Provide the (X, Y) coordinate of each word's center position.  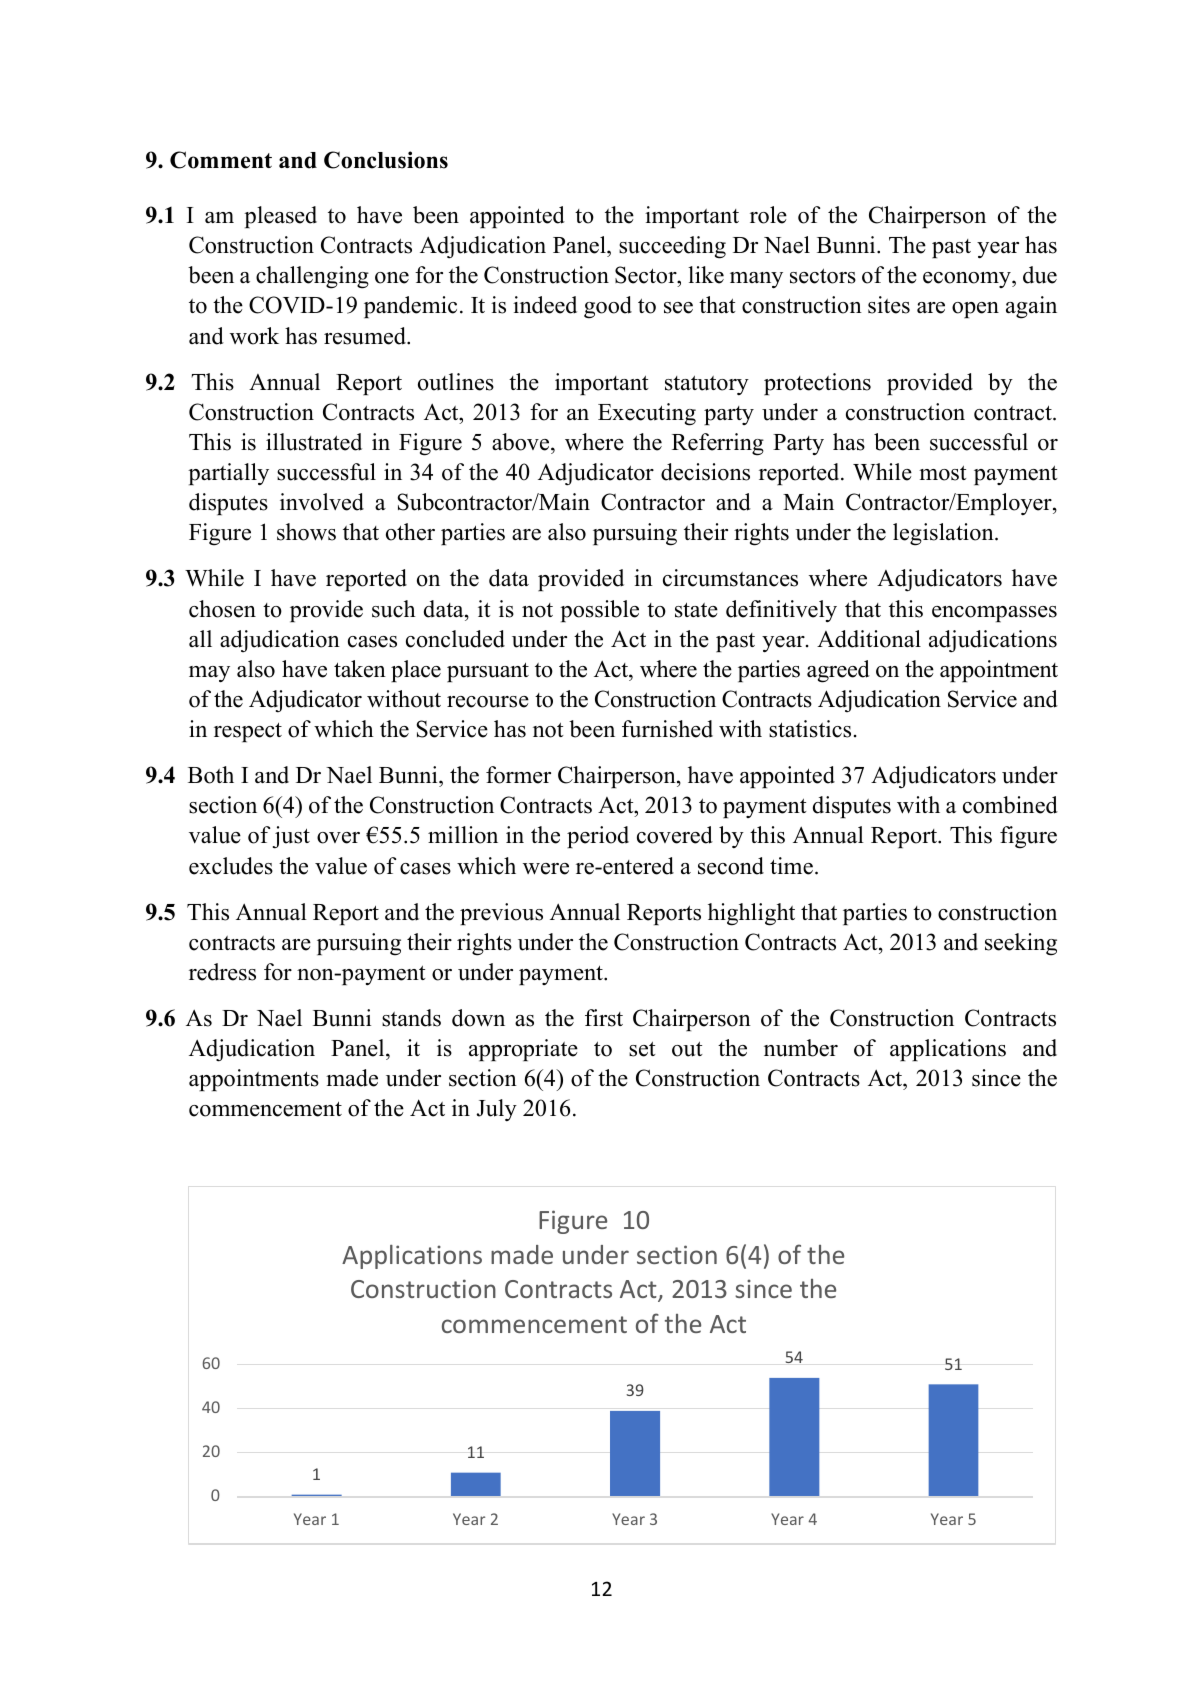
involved (322, 502)
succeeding (672, 247)
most (943, 473)
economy (968, 280)
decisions (705, 472)
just (291, 837)
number (801, 1048)
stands (411, 1018)
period (598, 837)
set (642, 1049)
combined (1010, 805)
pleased (280, 217)
